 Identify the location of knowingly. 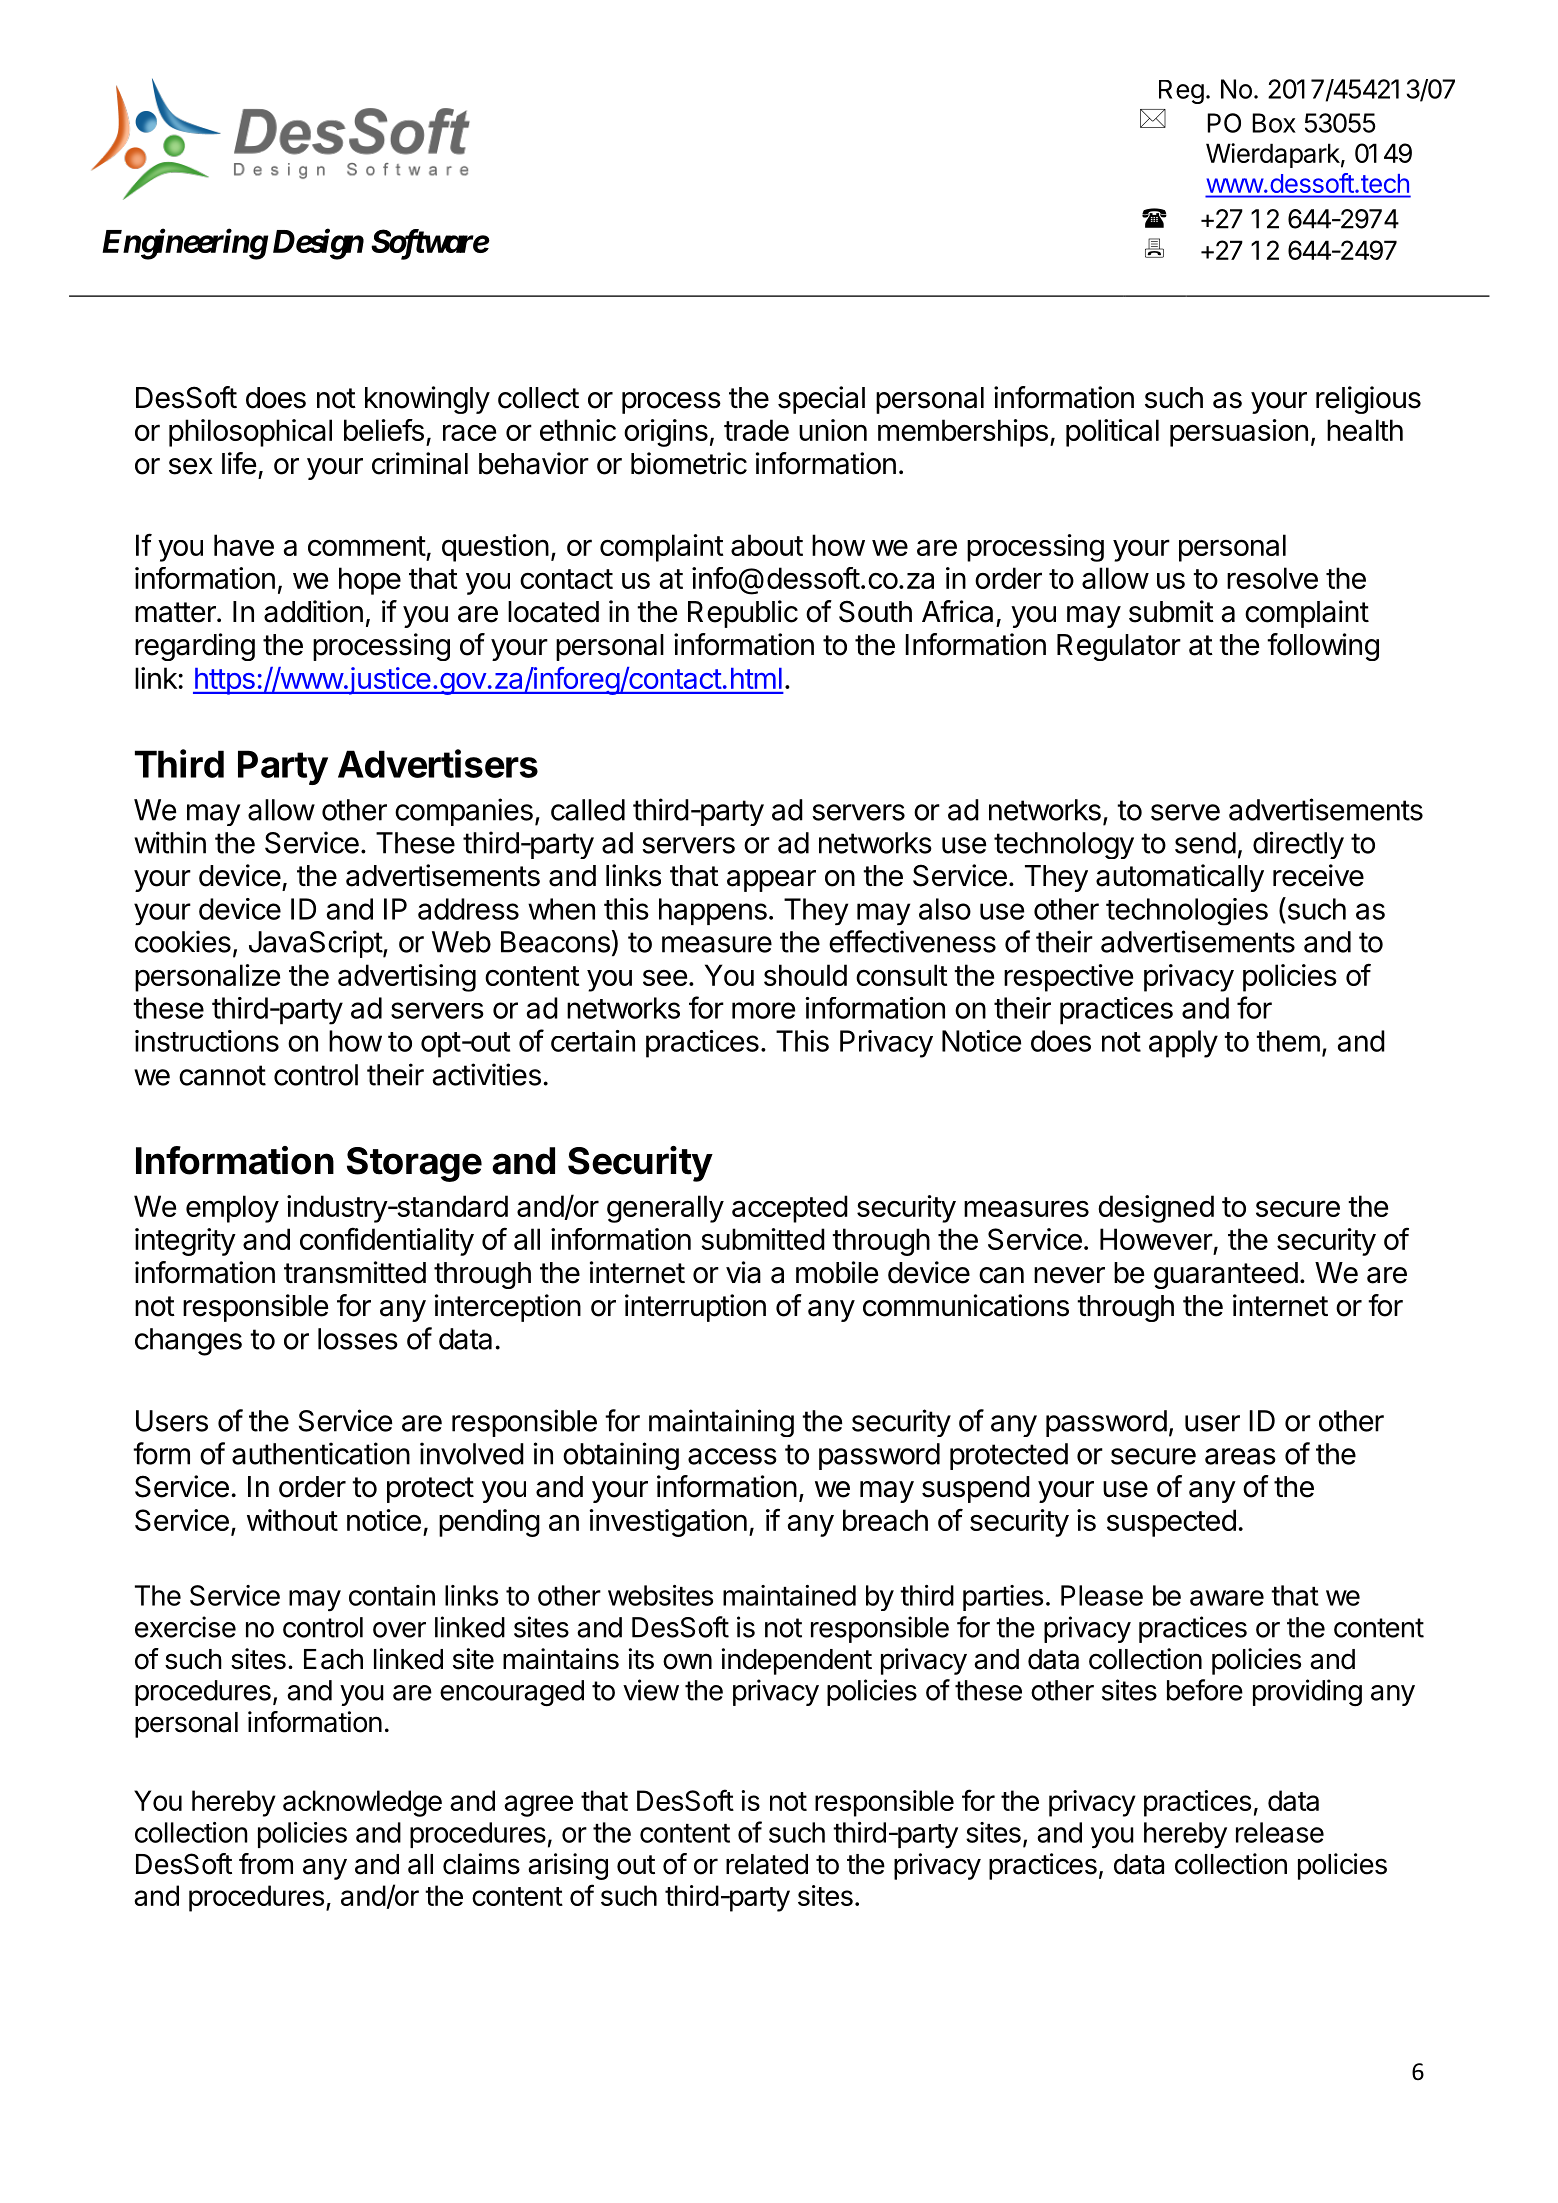
(427, 400).
